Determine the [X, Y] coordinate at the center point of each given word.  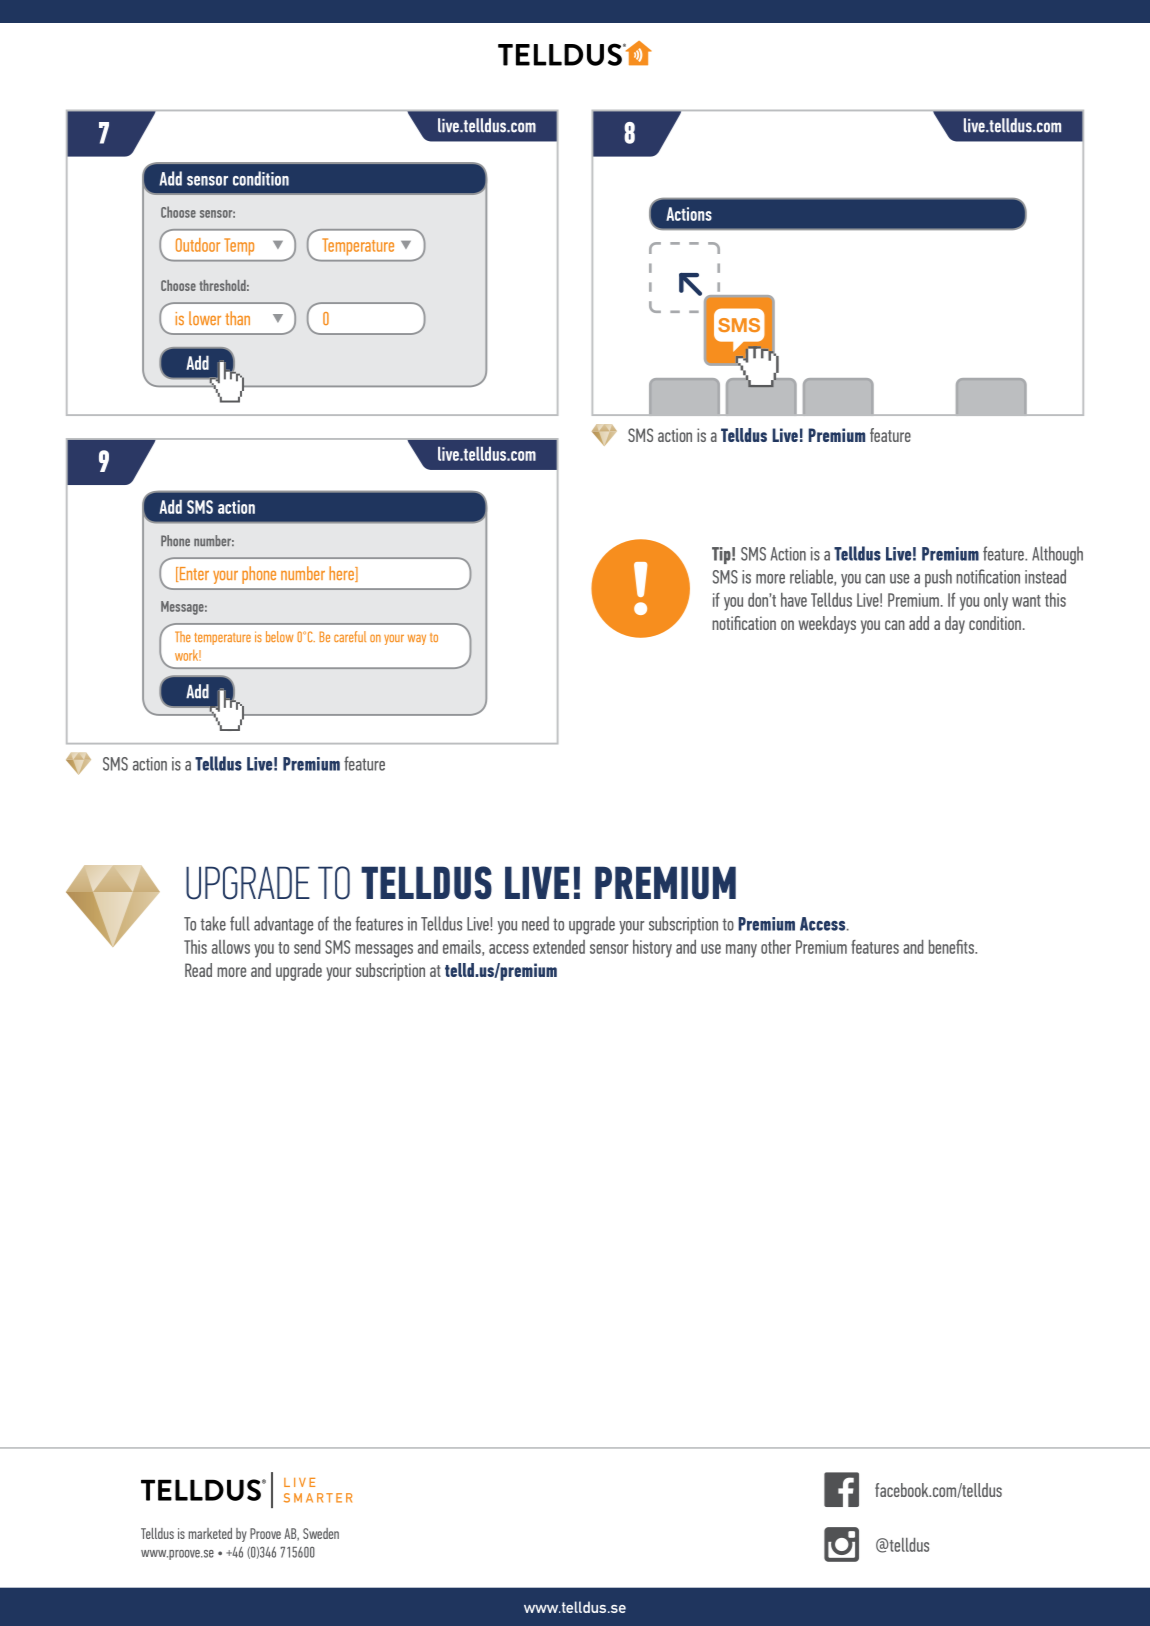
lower [205, 318]
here [342, 574]
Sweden [321, 1533]
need [535, 923]
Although [1057, 555]
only [996, 602]
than [237, 318]
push [938, 578]
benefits [952, 946]
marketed [210, 1533]
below [279, 636]
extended [559, 947]
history [652, 949]
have [794, 600]
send [307, 947]
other [776, 947]
